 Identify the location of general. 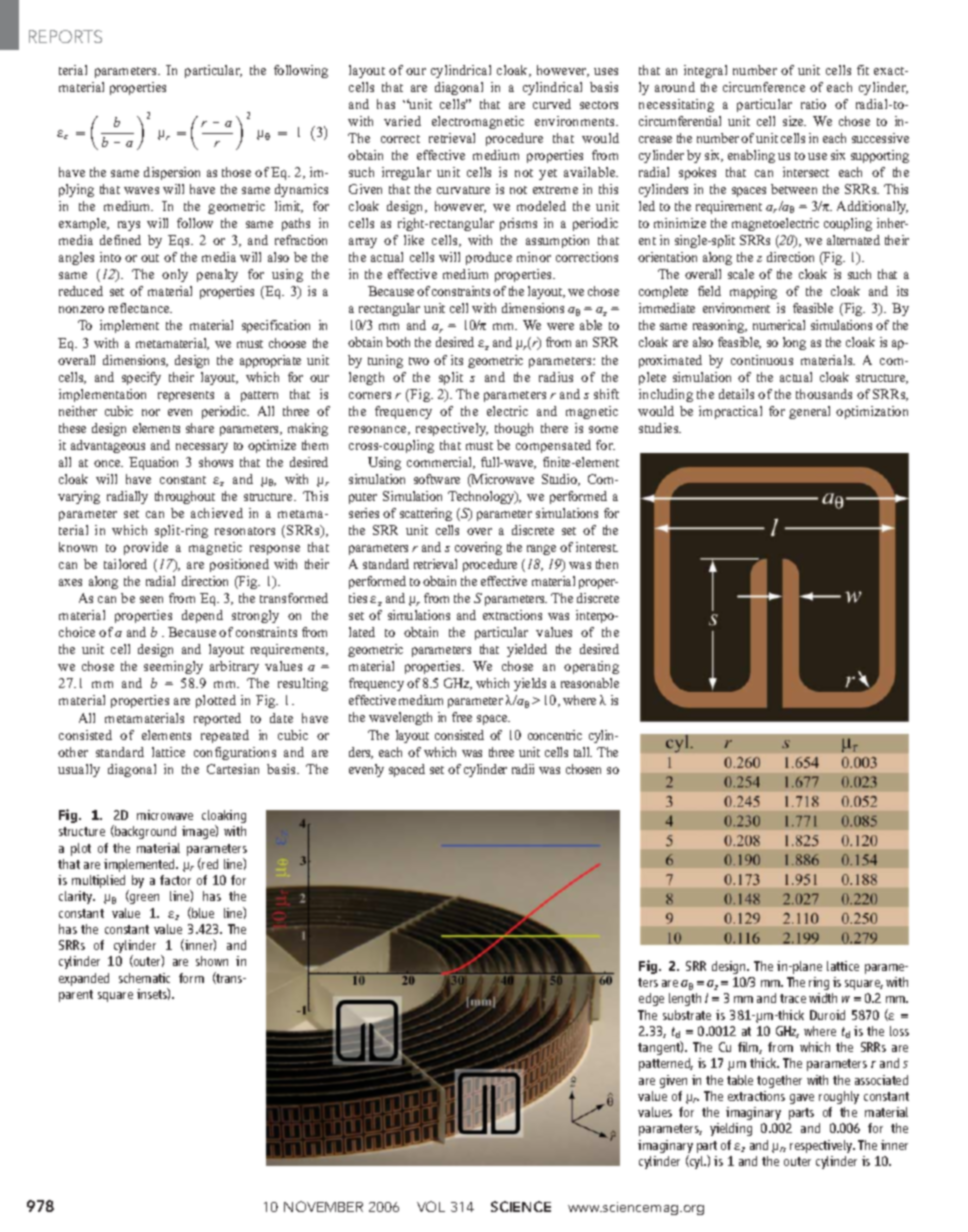
(809, 412).
